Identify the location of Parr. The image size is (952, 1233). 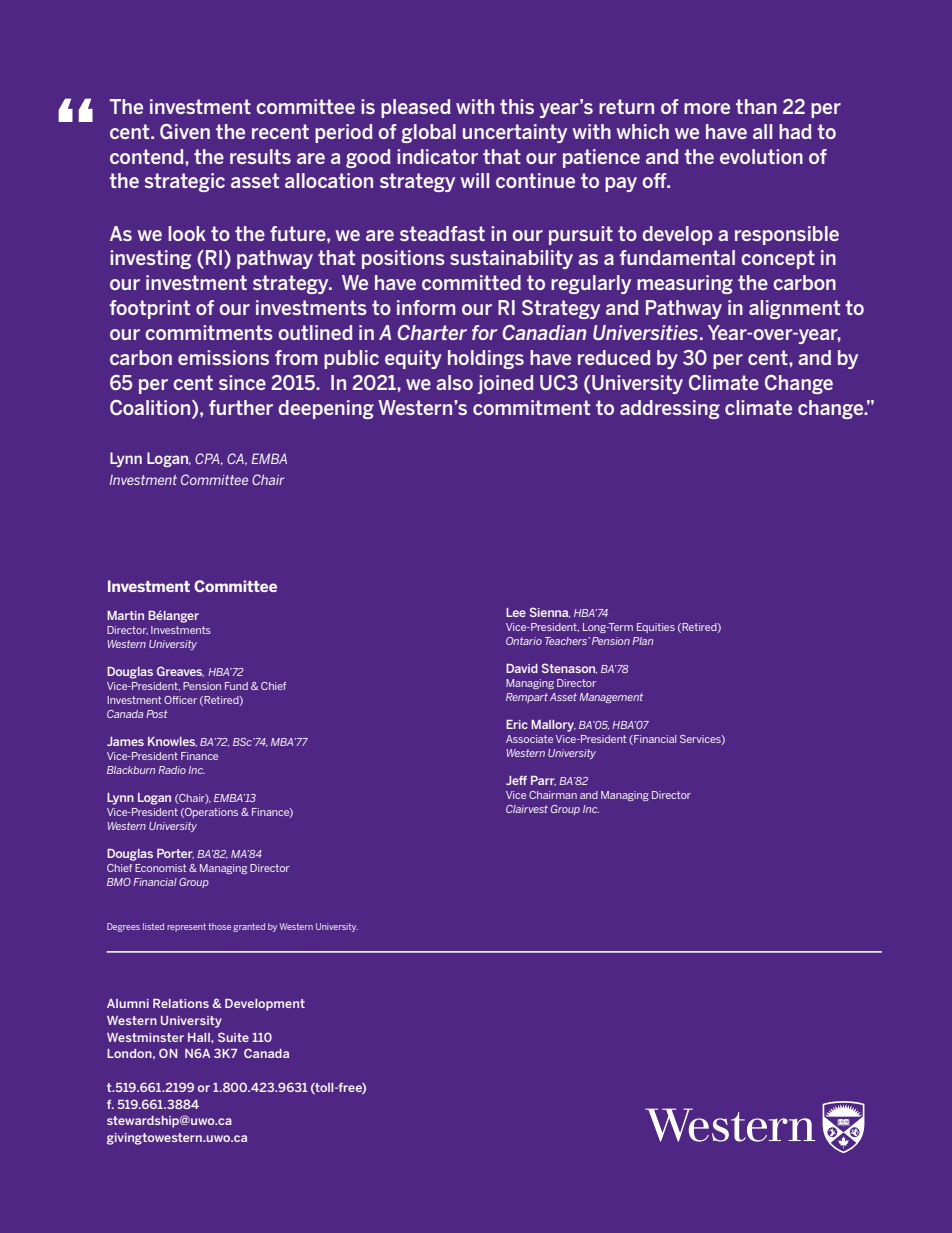
(543, 781).
